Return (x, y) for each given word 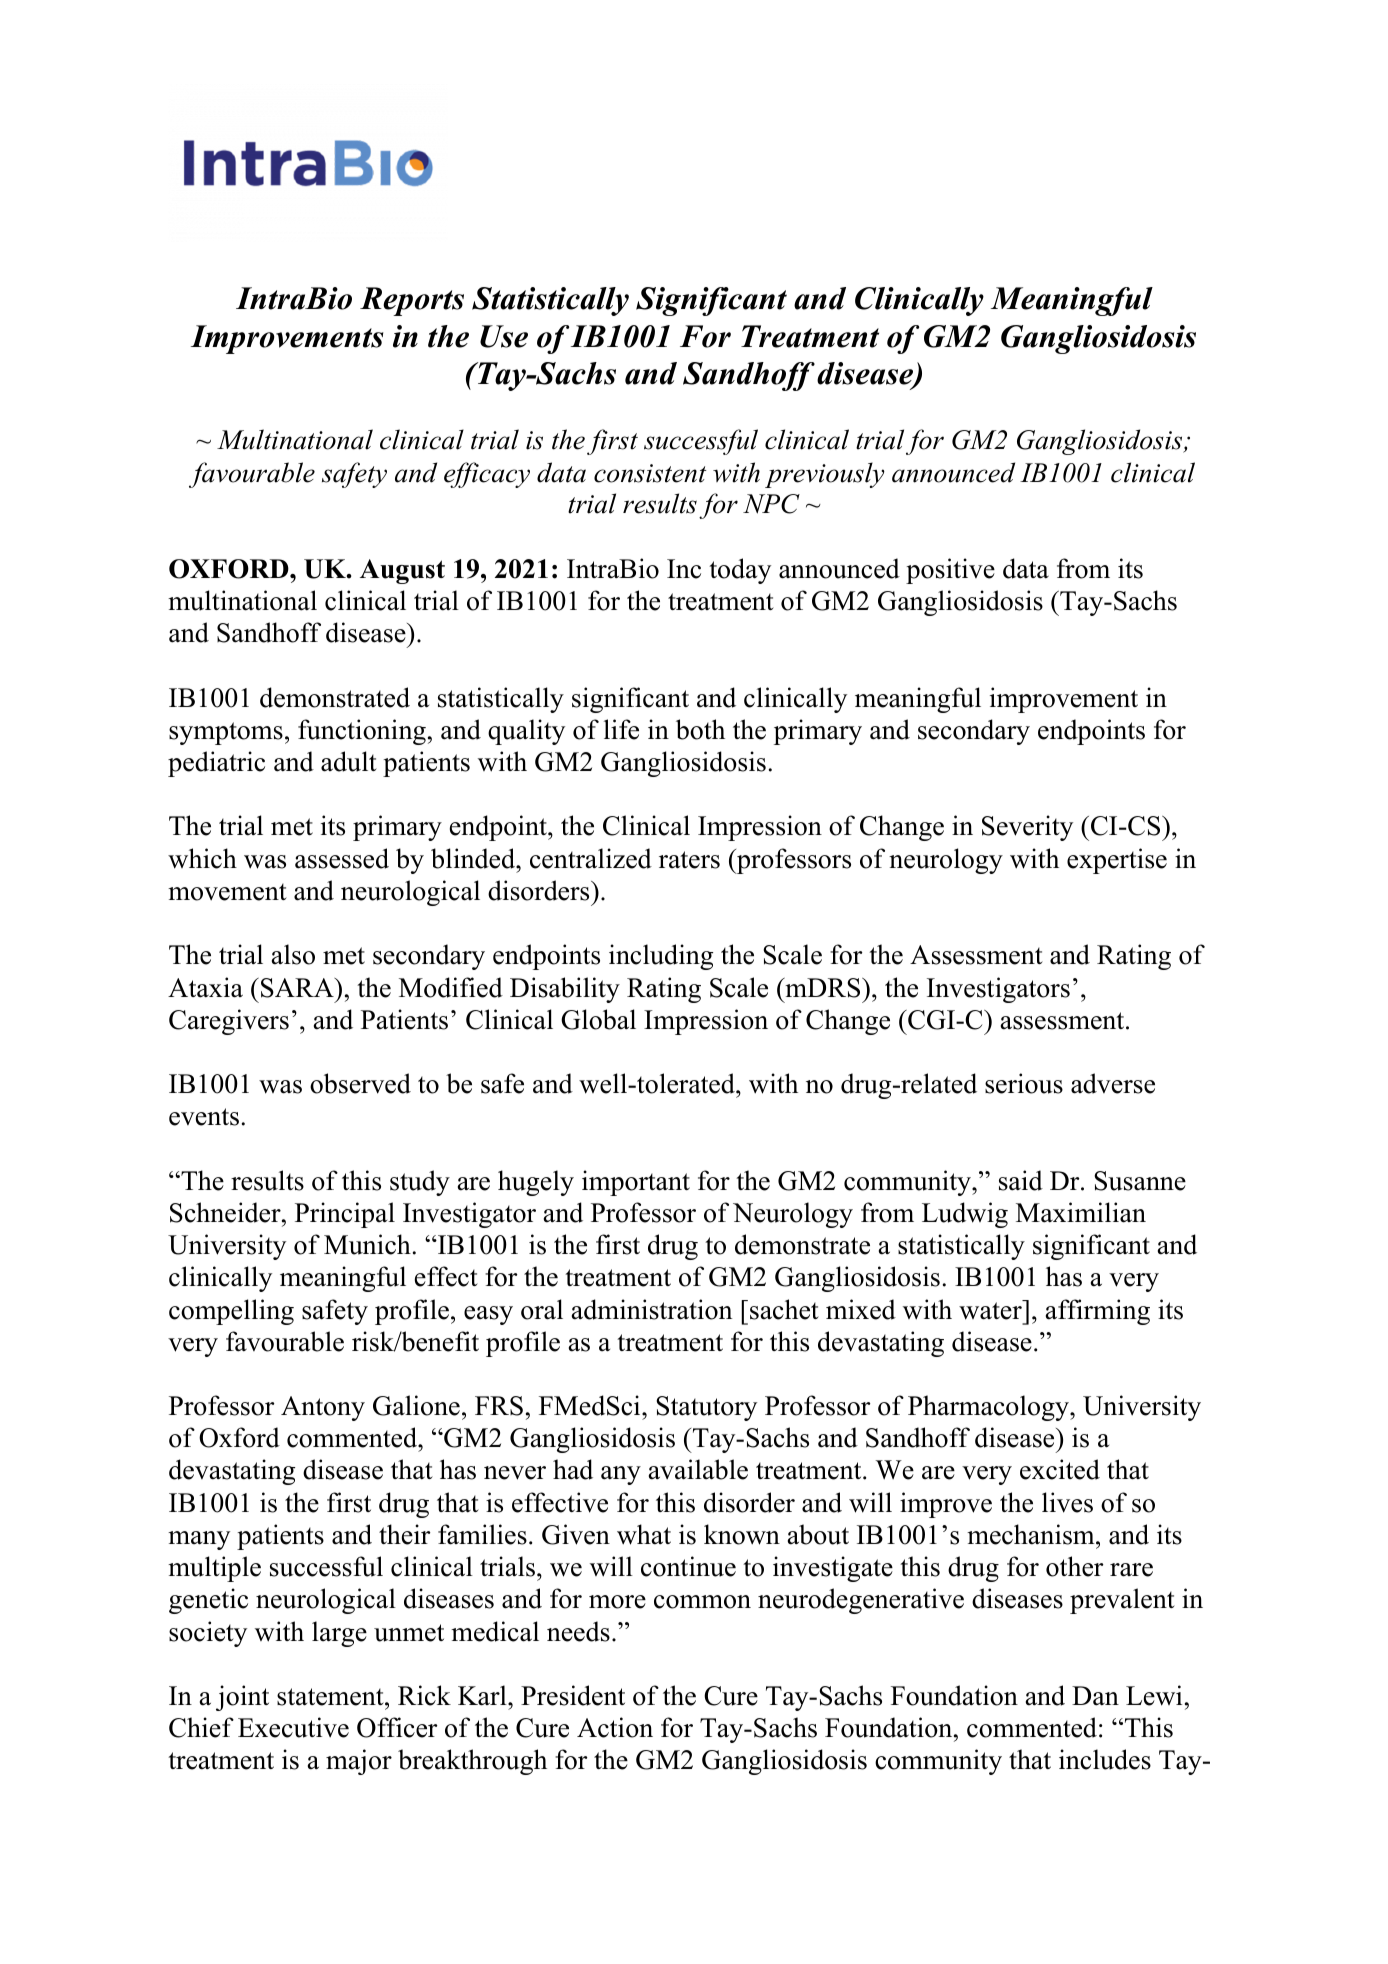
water (991, 1310)
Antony (323, 1408)
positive (950, 571)
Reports (412, 301)
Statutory (706, 1408)
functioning (362, 732)
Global (598, 1019)
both (700, 729)
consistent (650, 473)
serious (1024, 1083)
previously (825, 475)
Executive (293, 1727)
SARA (298, 988)
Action (615, 1727)
